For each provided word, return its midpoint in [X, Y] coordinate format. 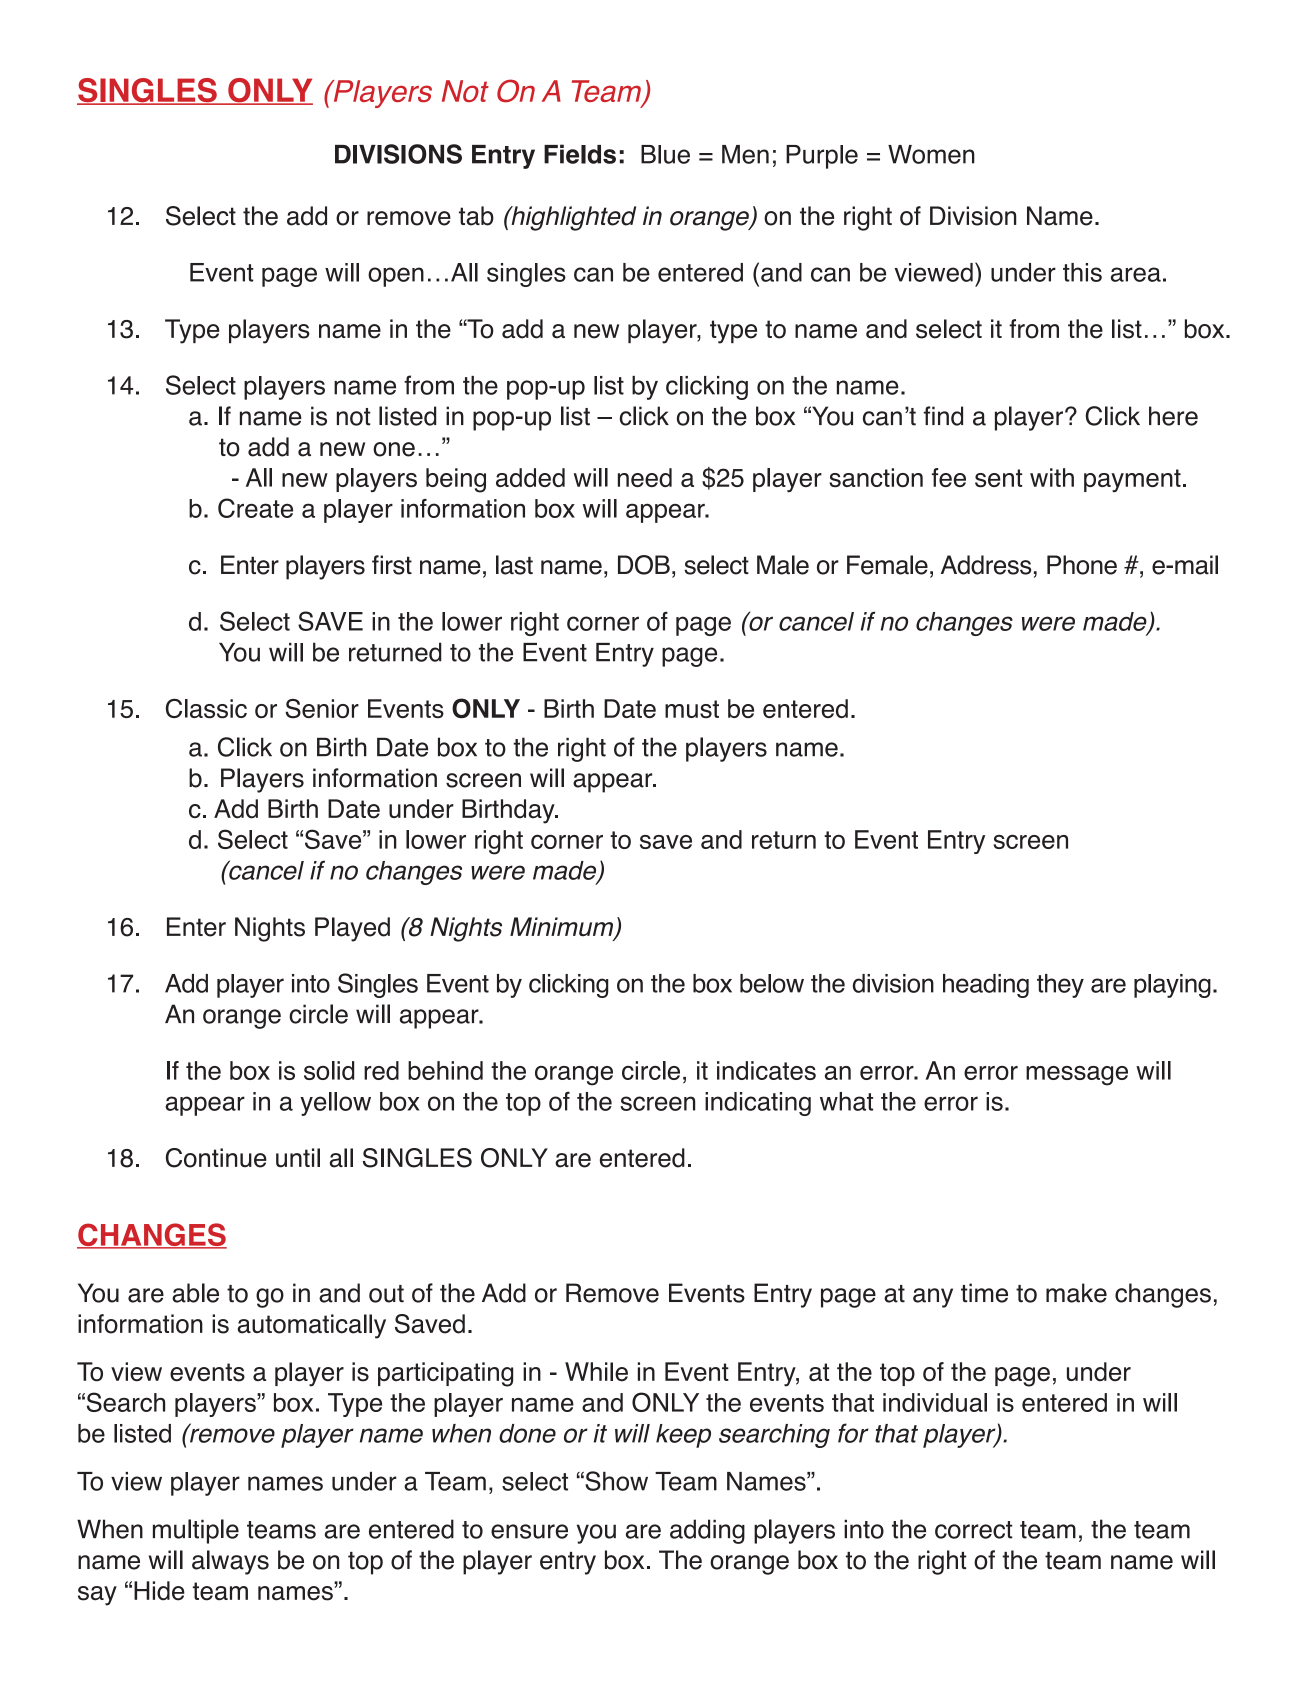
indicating [758, 1104]
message [1077, 1076]
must [692, 709]
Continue [216, 1158]
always [230, 1562]
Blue [665, 154]
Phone [1082, 565]
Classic [206, 708]
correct [974, 1530]
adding [707, 1531]
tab [476, 216]
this [1082, 272]
